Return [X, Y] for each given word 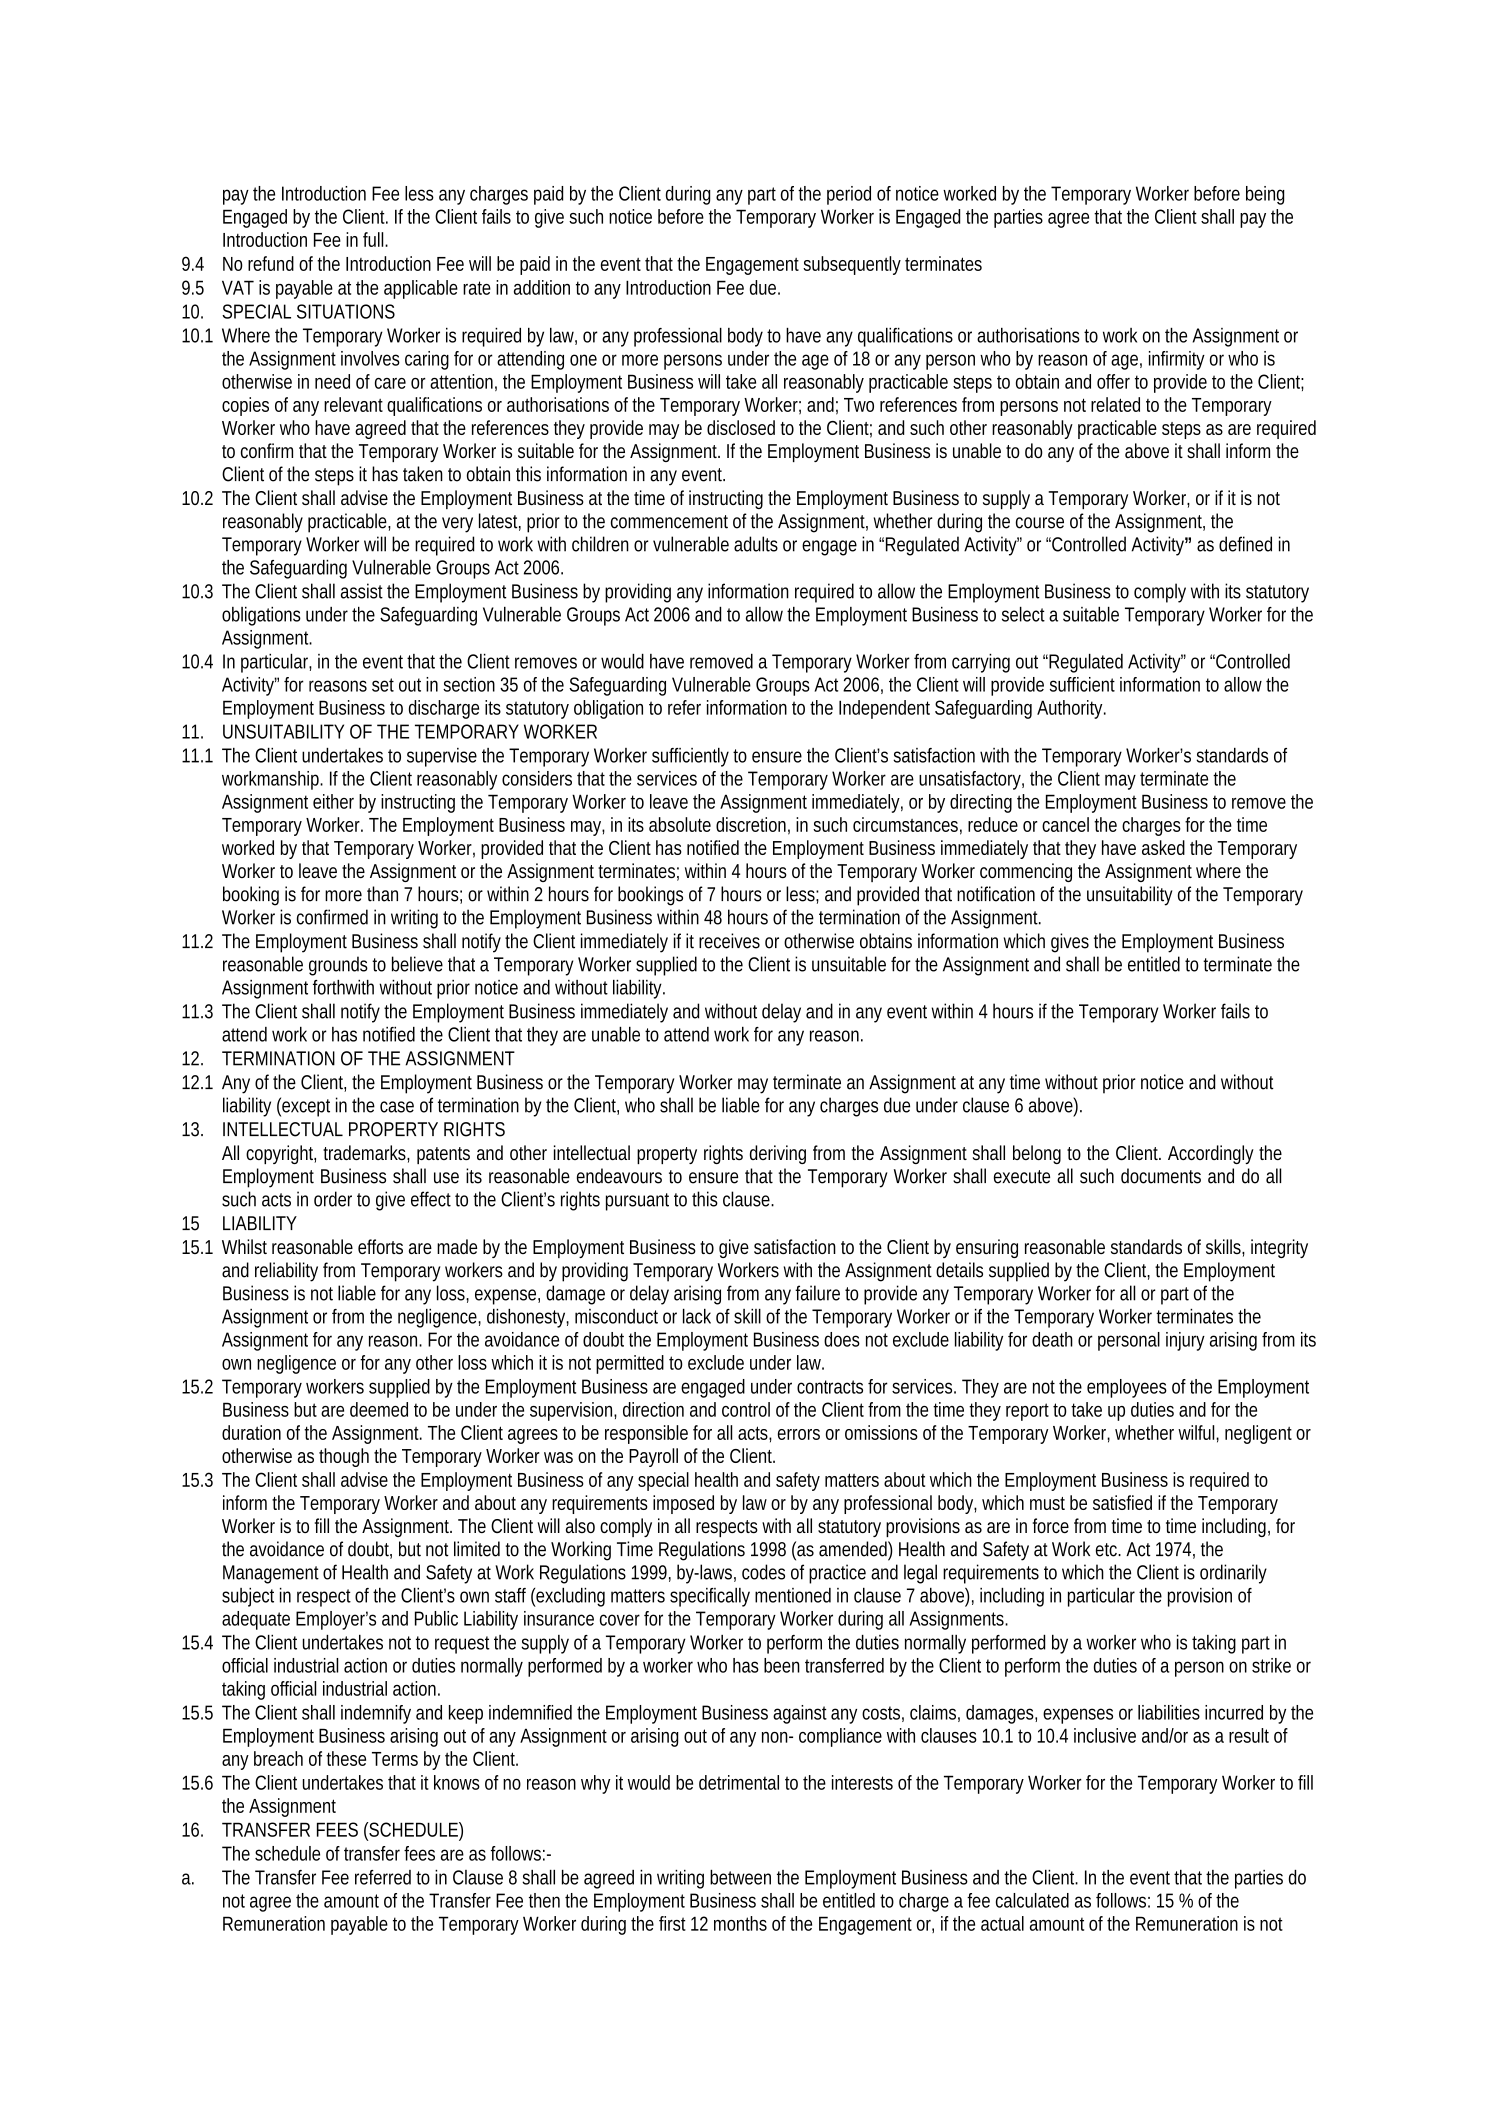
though [344, 1457]
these [346, 1758]
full [374, 239]
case [397, 1107]
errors [799, 1434]
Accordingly [1211, 1154]
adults [756, 544]
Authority [1071, 709]
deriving [778, 1154]
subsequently [852, 265]
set [383, 685]
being [1265, 195]
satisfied [1122, 1502]
